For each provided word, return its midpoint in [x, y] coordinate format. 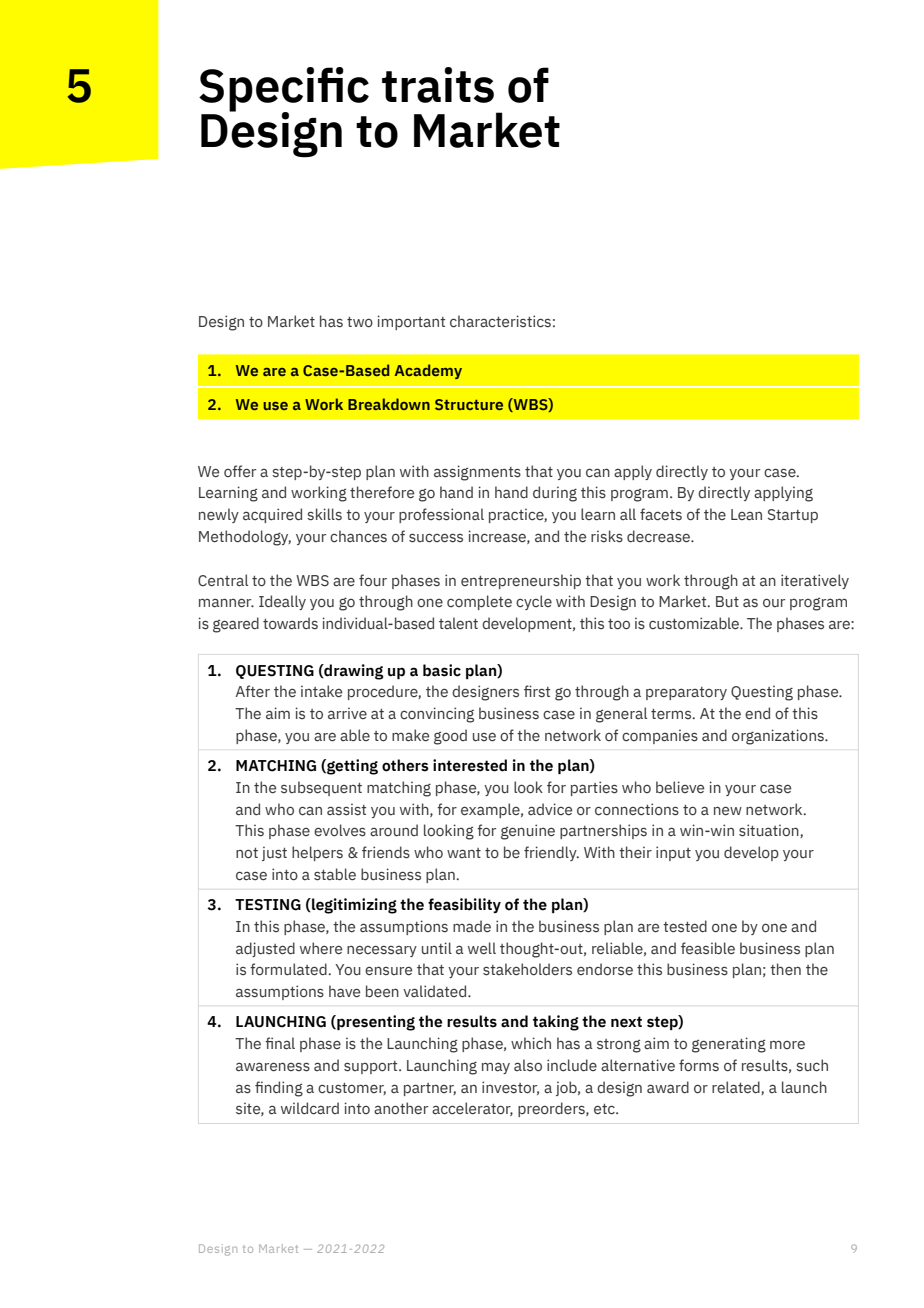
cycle [534, 602]
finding [279, 1089]
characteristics [500, 321]
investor [510, 1088]
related [737, 1088]
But [727, 602]
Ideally [282, 602]
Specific [284, 90]
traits [438, 85]
